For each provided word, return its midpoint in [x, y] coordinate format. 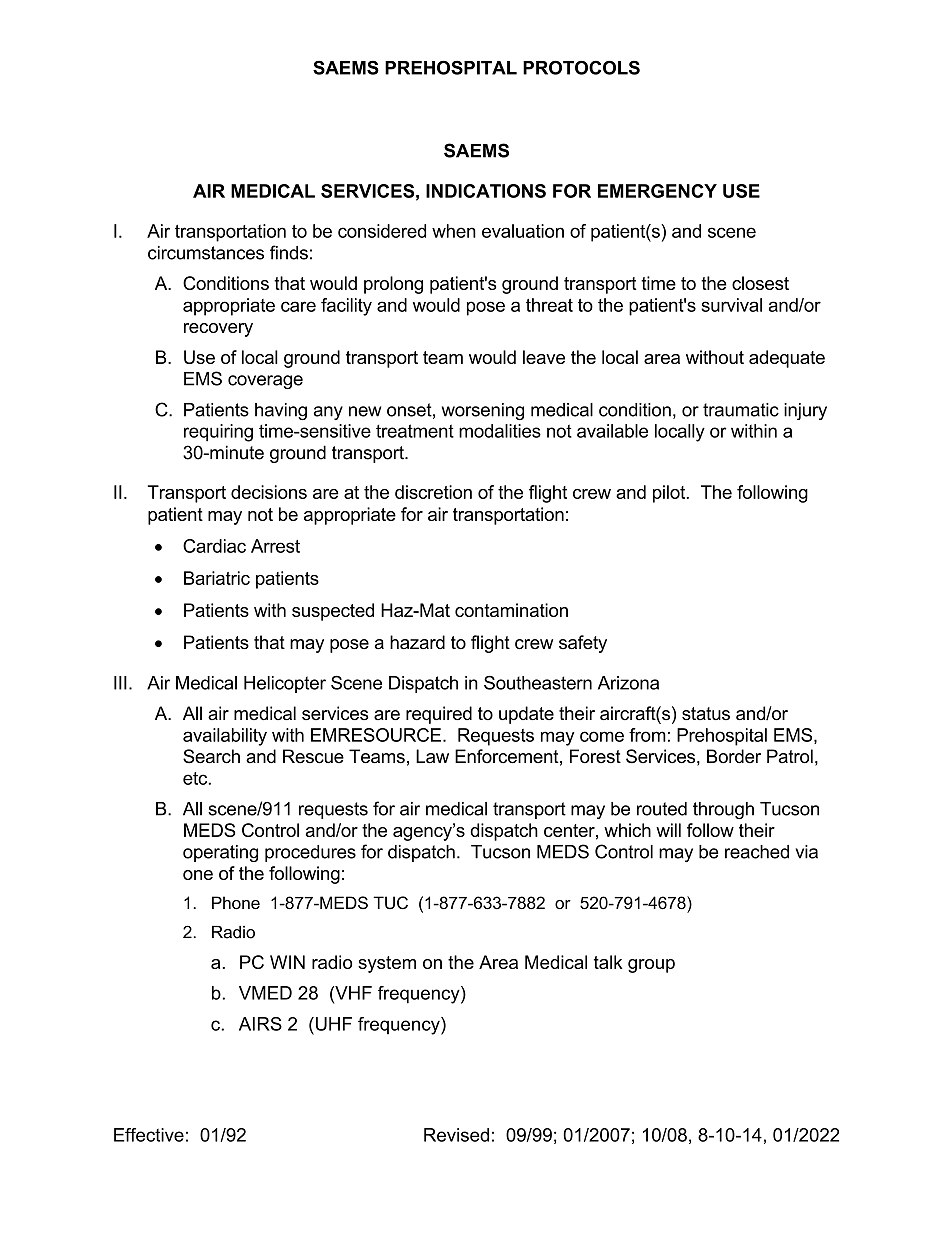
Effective [149, 1135]
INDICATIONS [486, 191]
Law [432, 756]
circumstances [206, 253]
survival [731, 305]
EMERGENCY [657, 191]
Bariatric [217, 578]
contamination [511, 610]
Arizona [628, 683]
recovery [218, 330]
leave [544, 357]
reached [757, 852]
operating [220, 853]
